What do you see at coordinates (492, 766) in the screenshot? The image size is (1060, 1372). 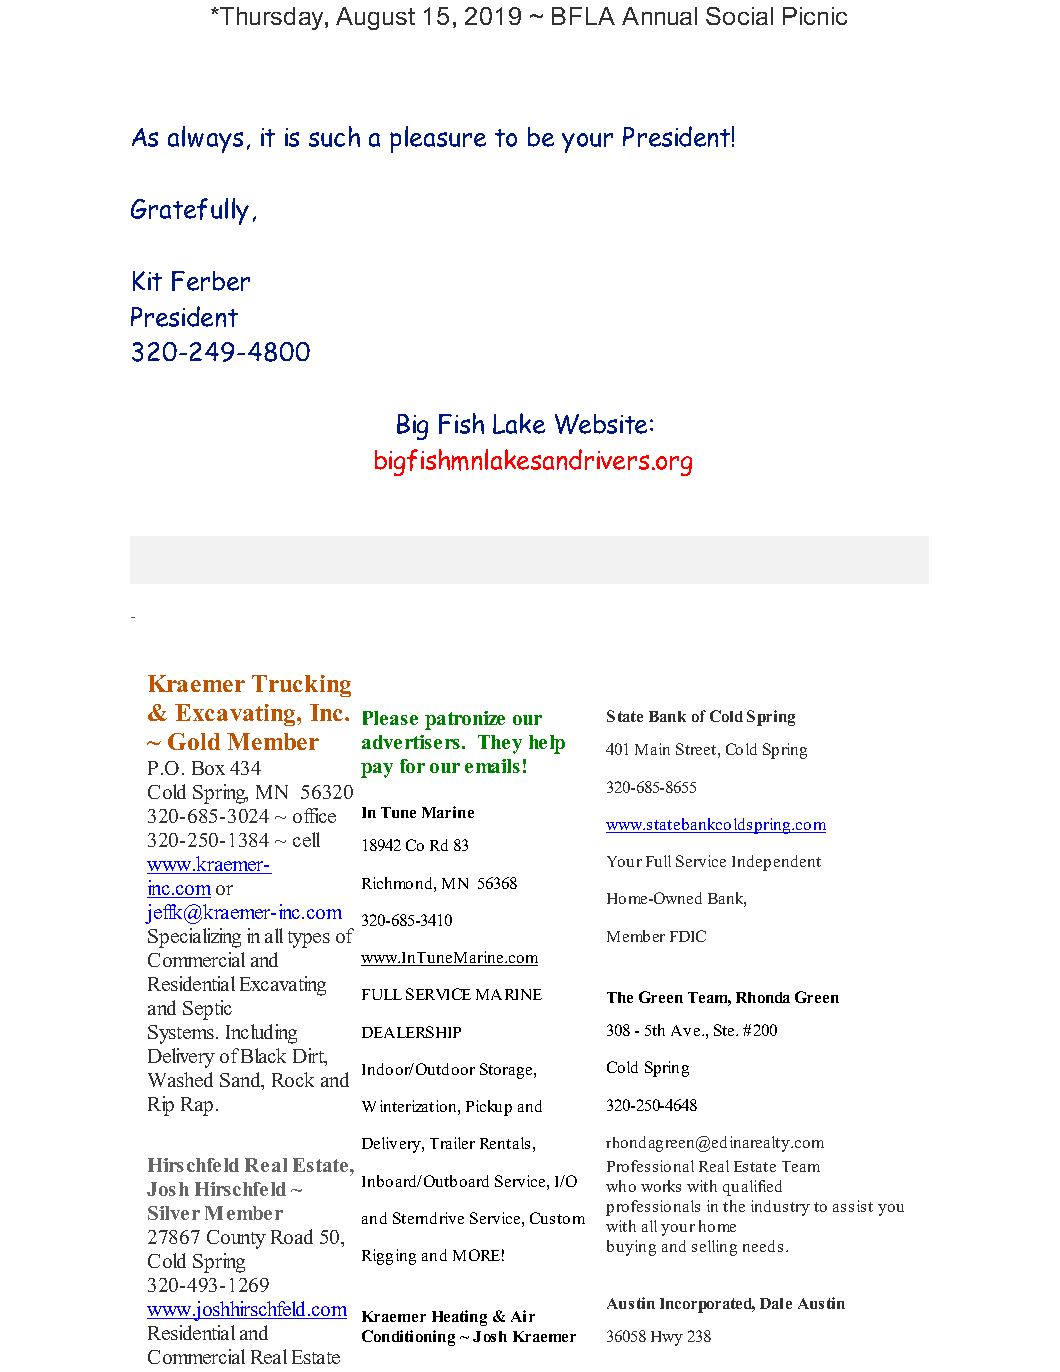 I see `emails` at bounding box center [492, 766].
